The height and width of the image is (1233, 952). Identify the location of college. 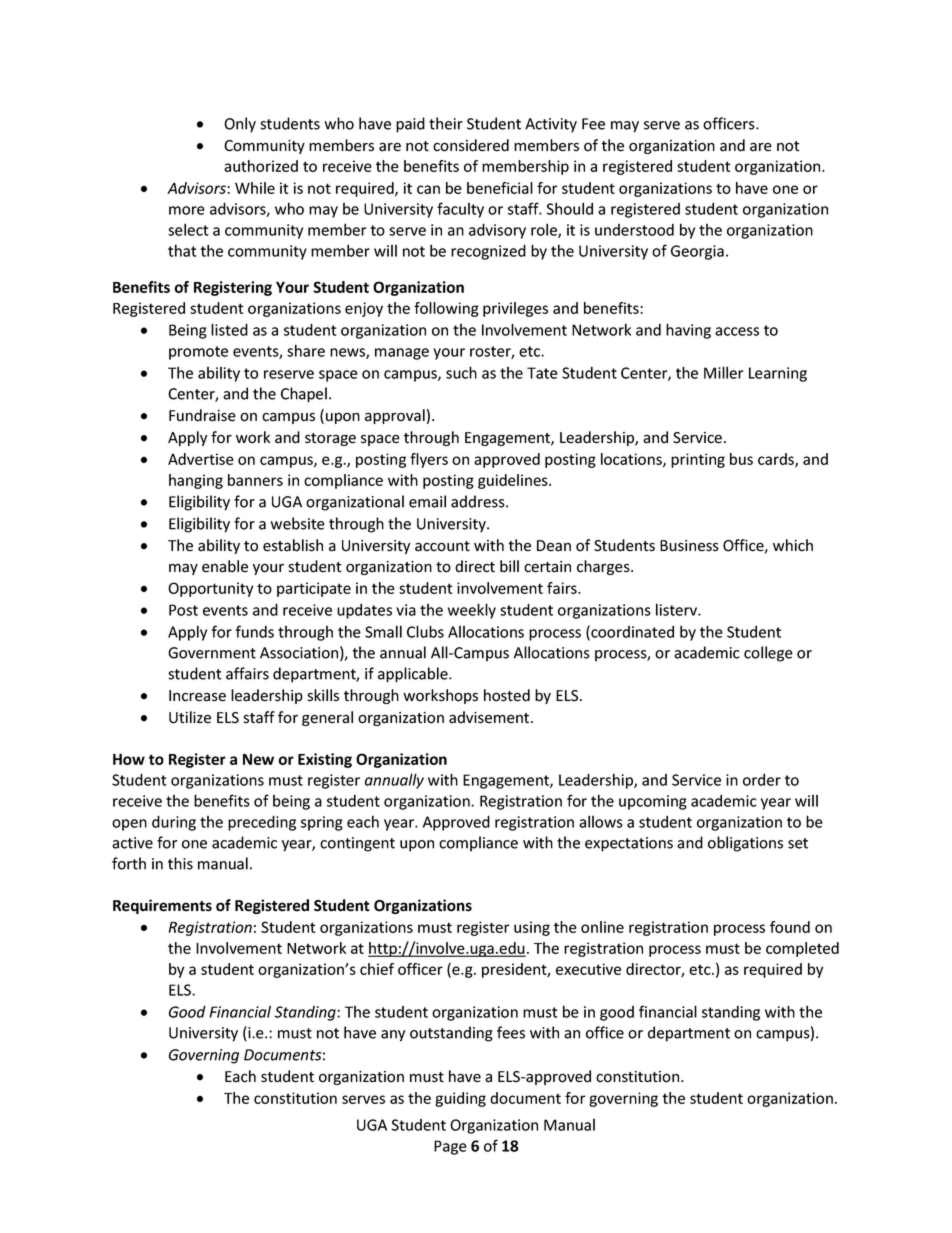
(768, 654).
